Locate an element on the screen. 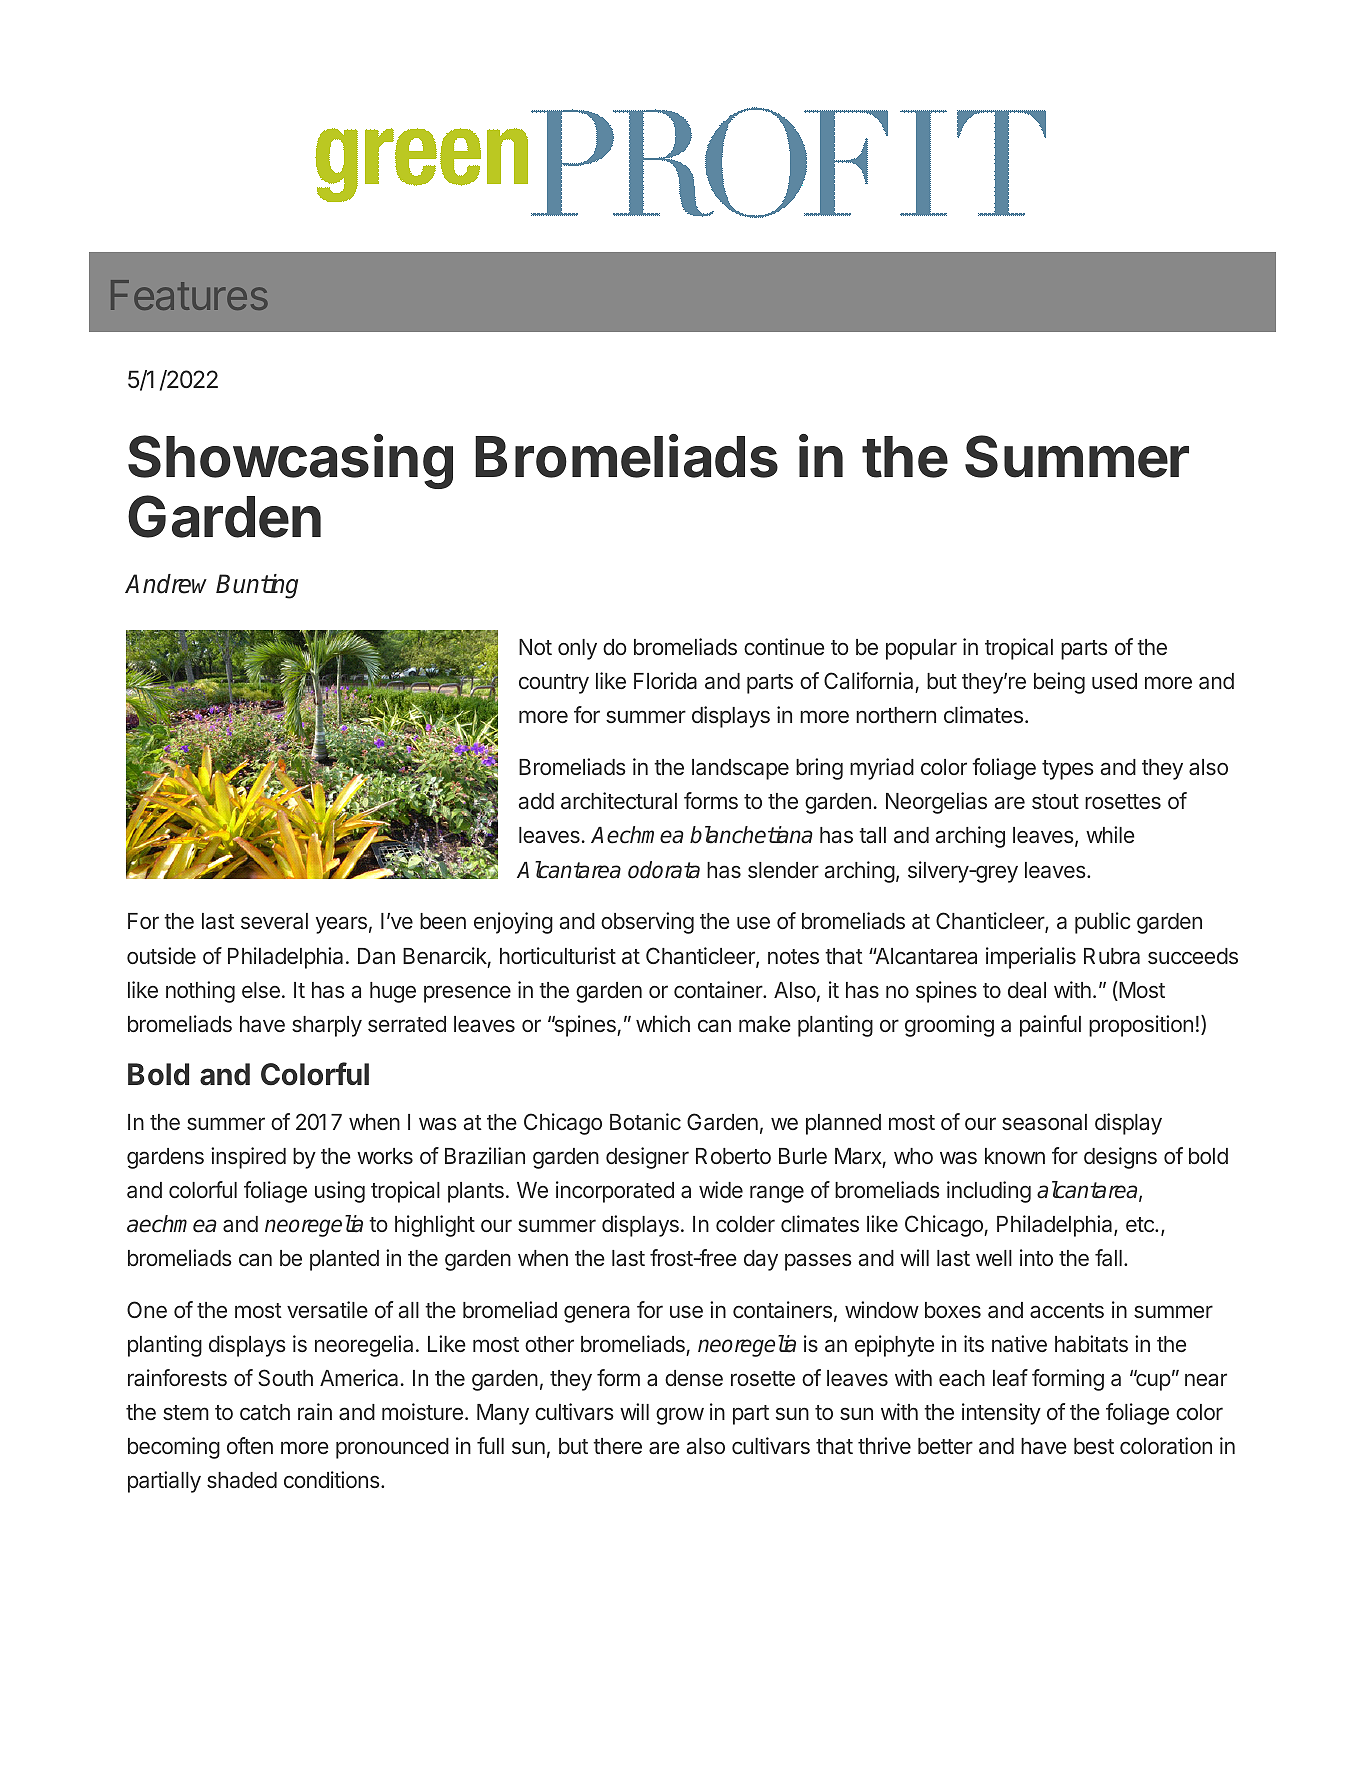 The height and width of the screenshot is (1766, 1365). which is located at coordinates (663, 1023).
